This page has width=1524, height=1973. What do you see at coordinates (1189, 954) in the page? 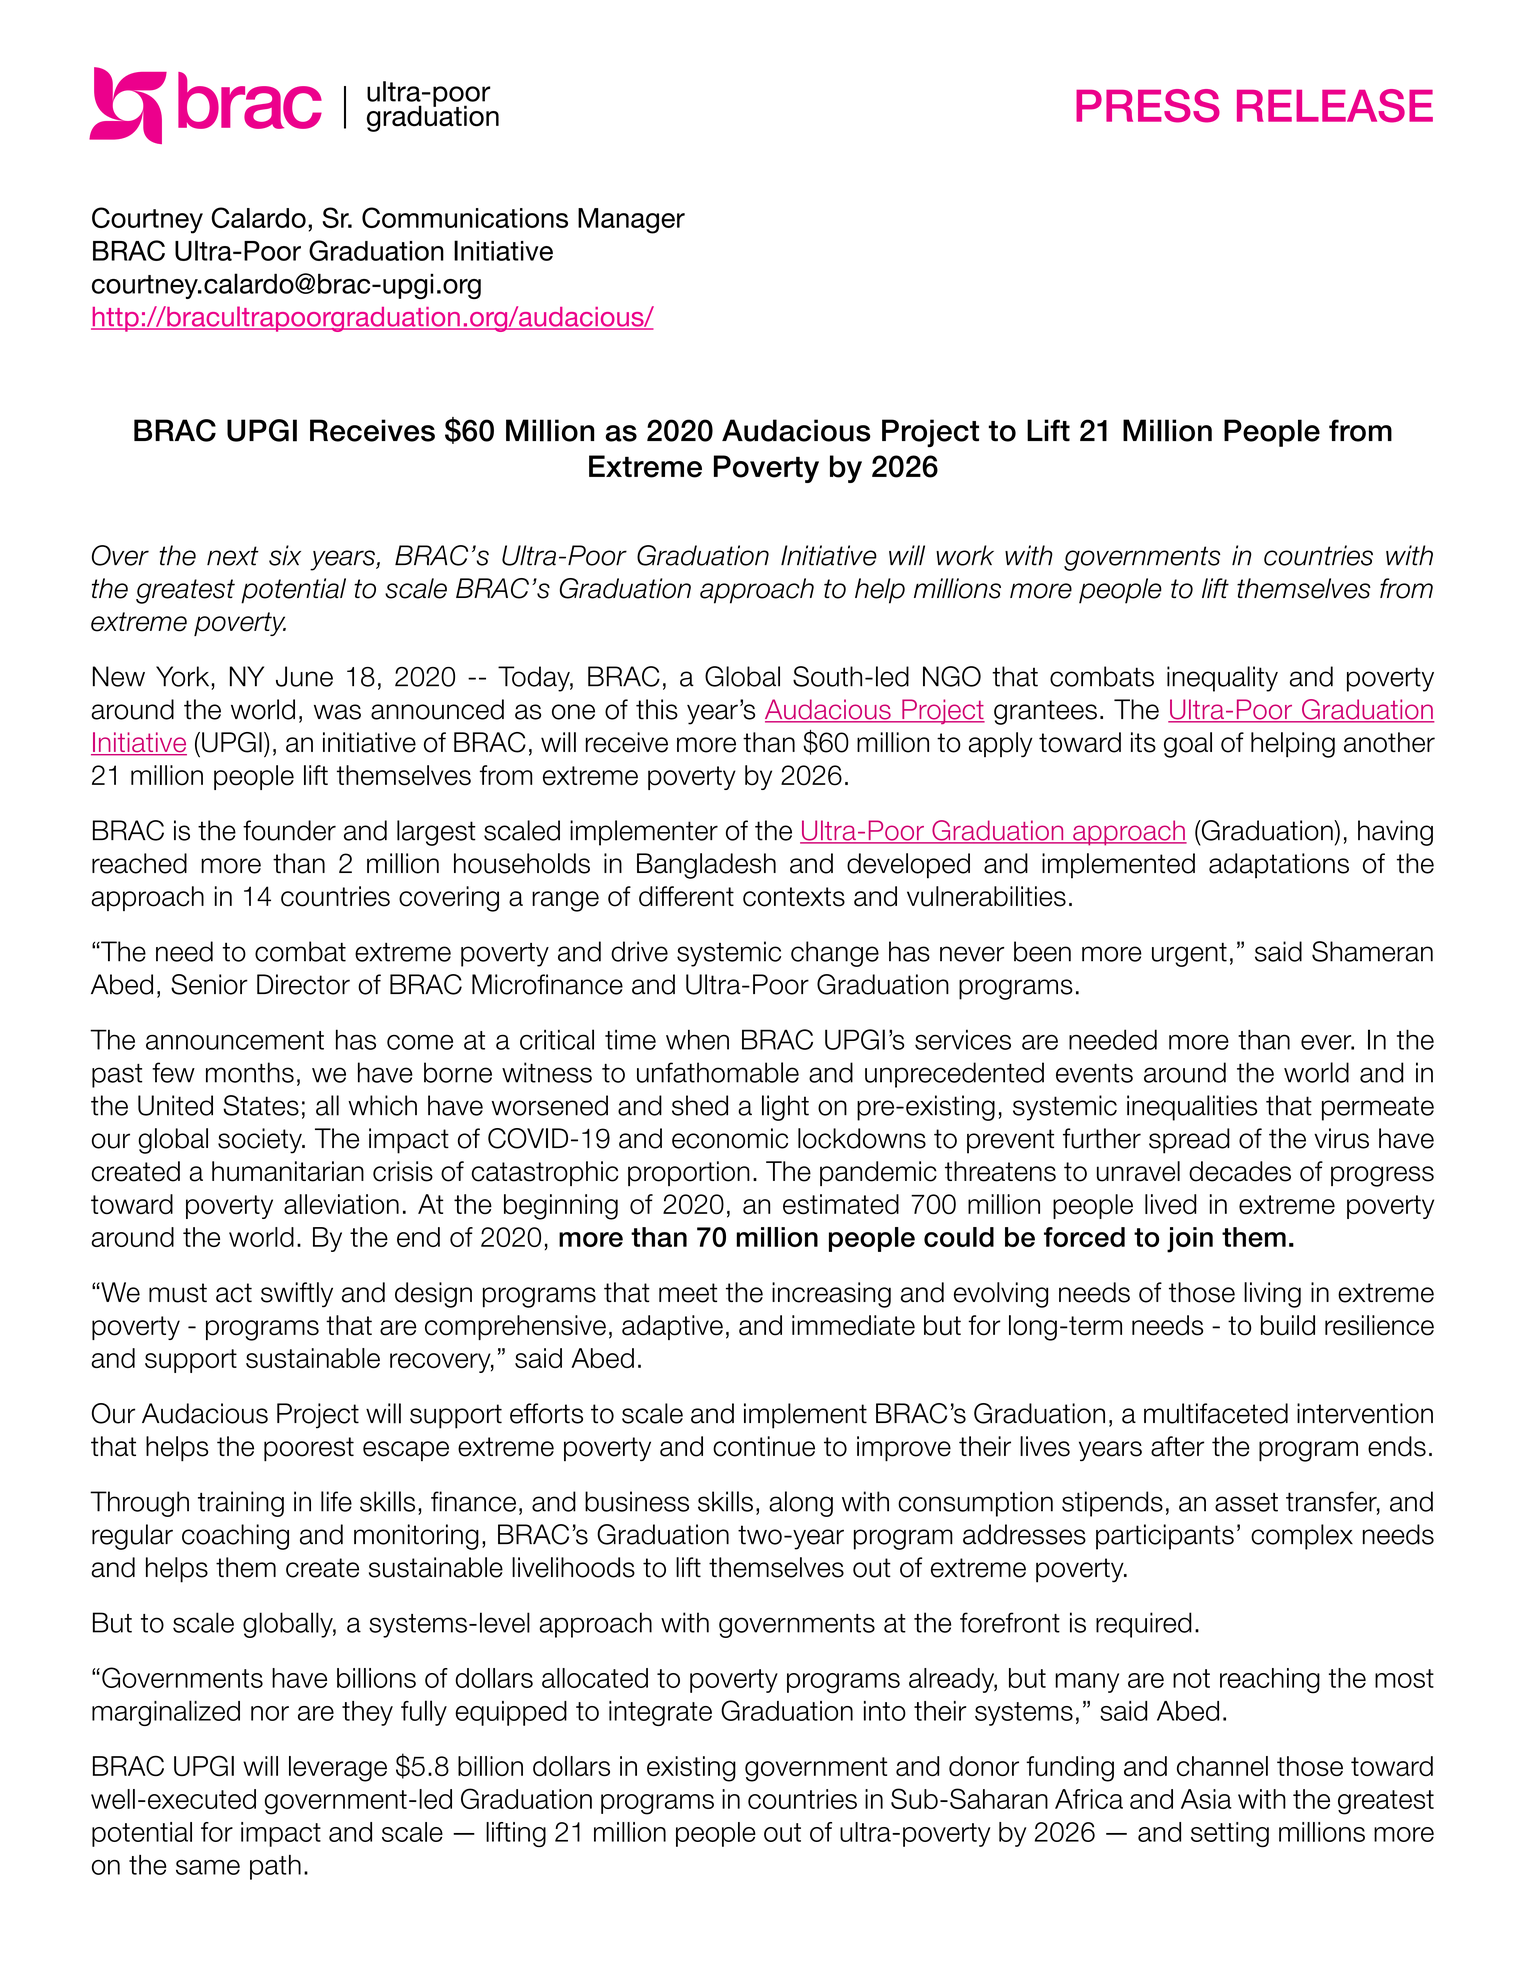
I see `urgent` at bounding box center [1189, 954].
